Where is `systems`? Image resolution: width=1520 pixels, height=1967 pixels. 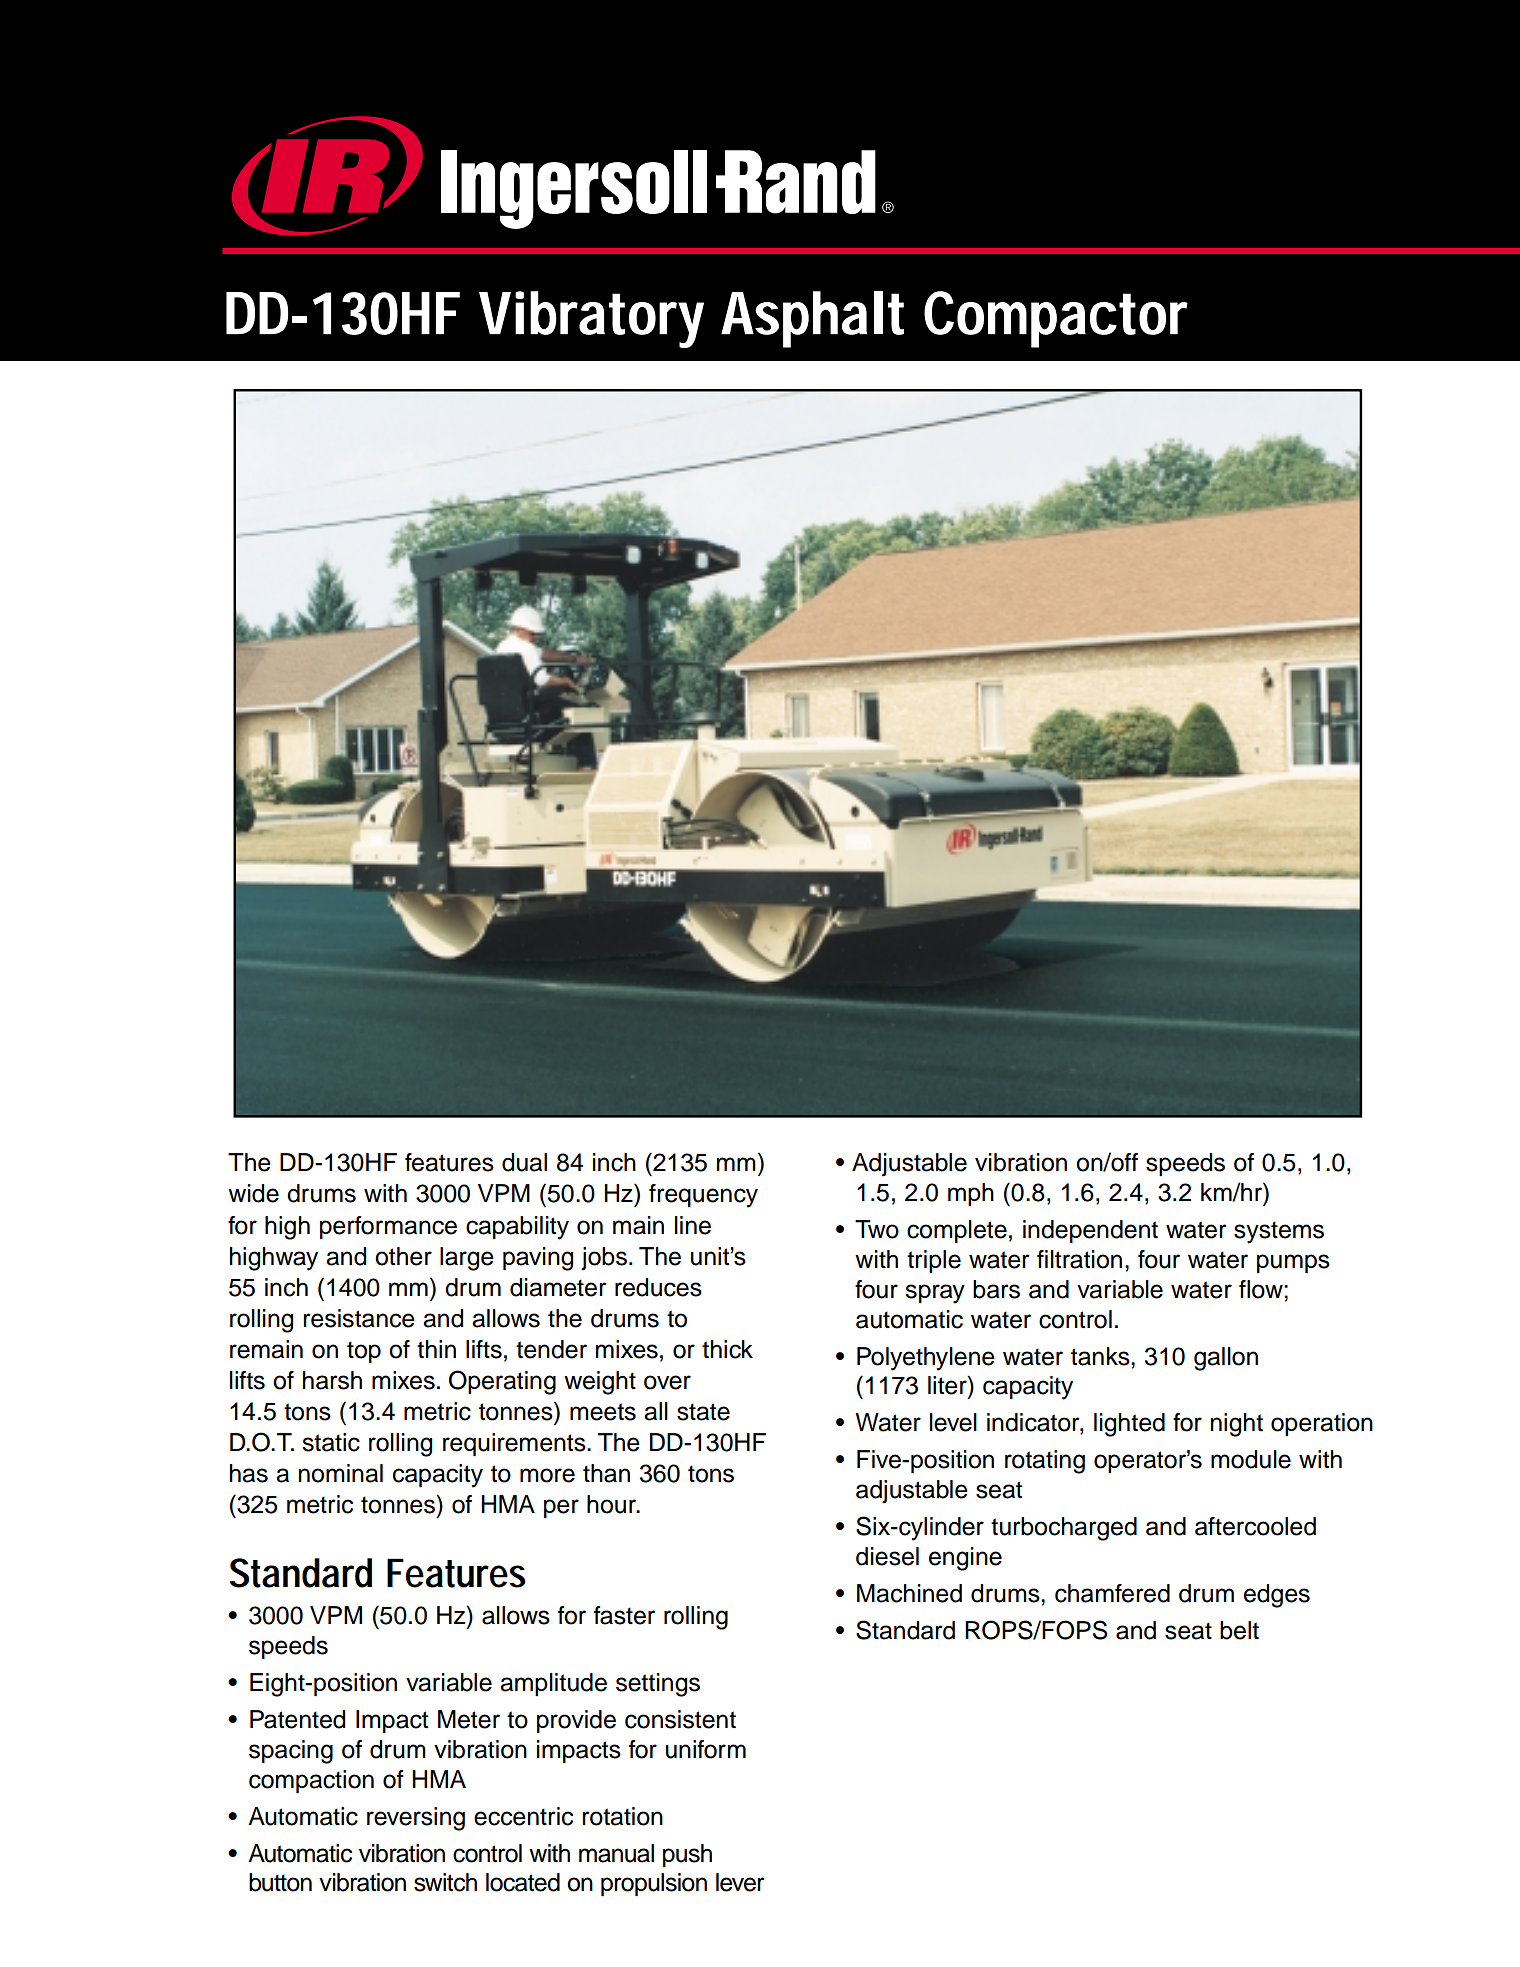 systems is located at coordinates (1279, 1232).
